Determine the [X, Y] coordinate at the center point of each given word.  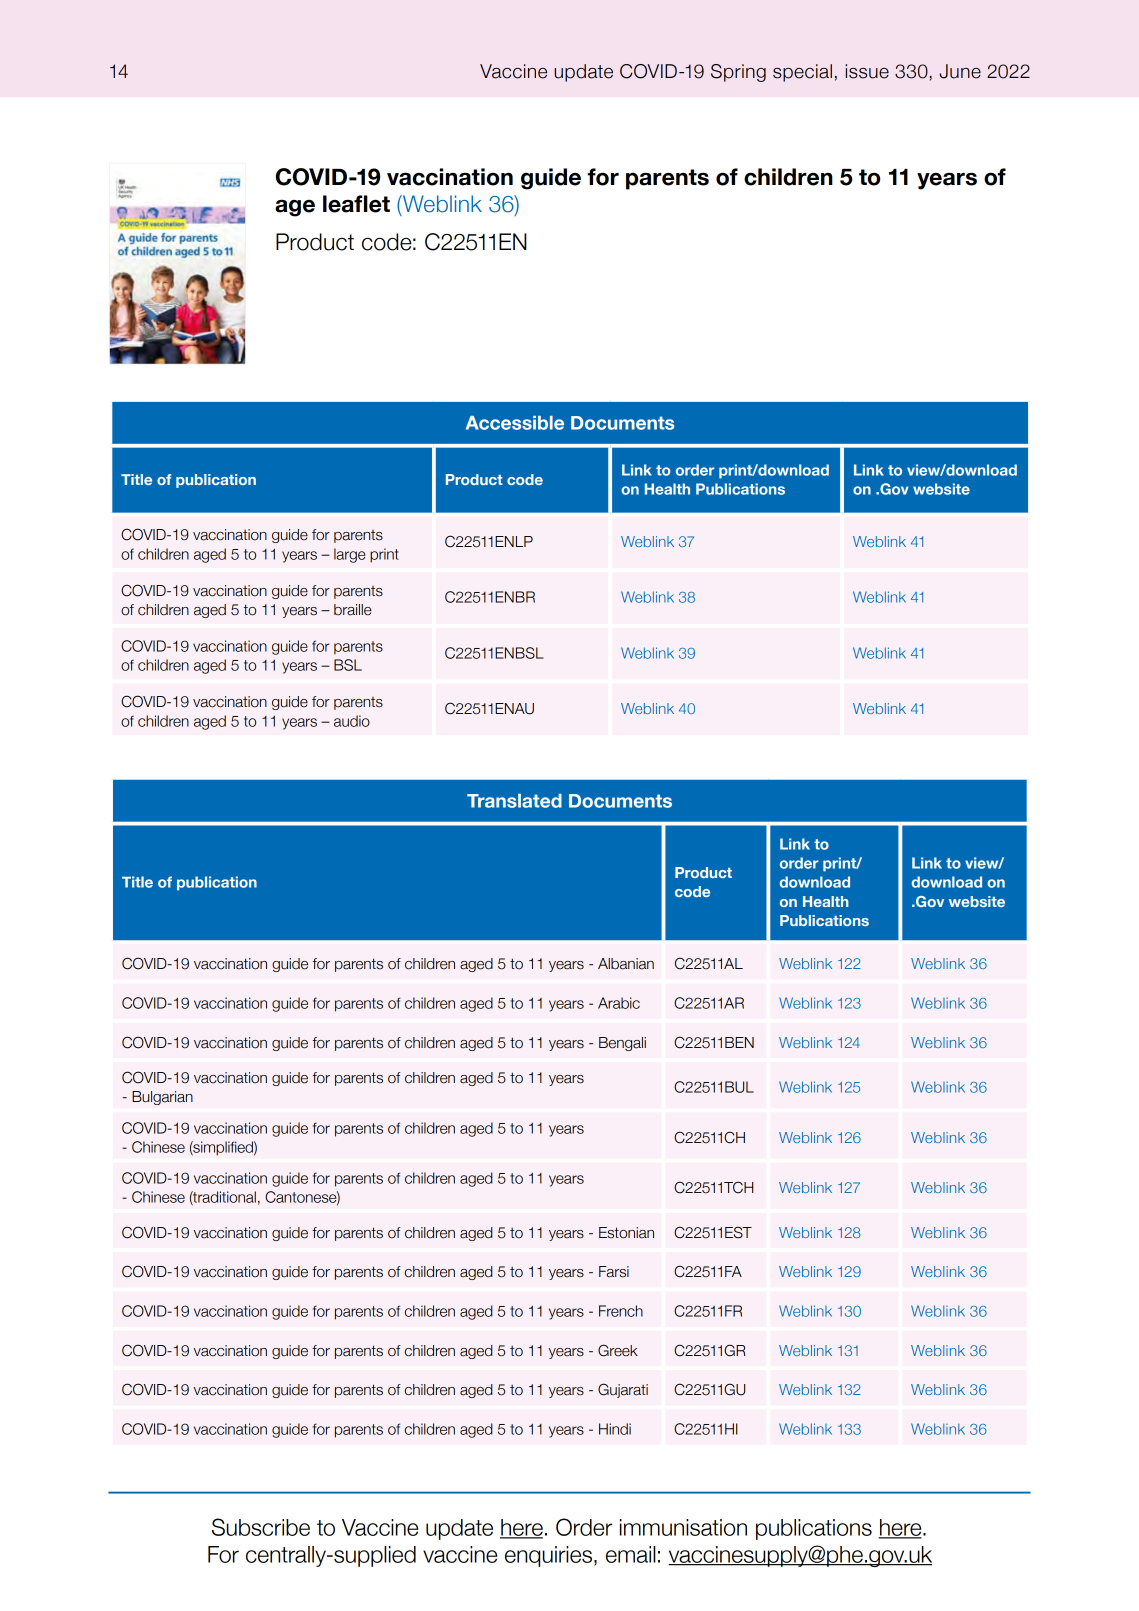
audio [352, 721]
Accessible [515, 423]
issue [867, 71]
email [631, 1554]
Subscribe [261, 1527]
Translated [514, 801]
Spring [738, 73]
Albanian [626, 964]
